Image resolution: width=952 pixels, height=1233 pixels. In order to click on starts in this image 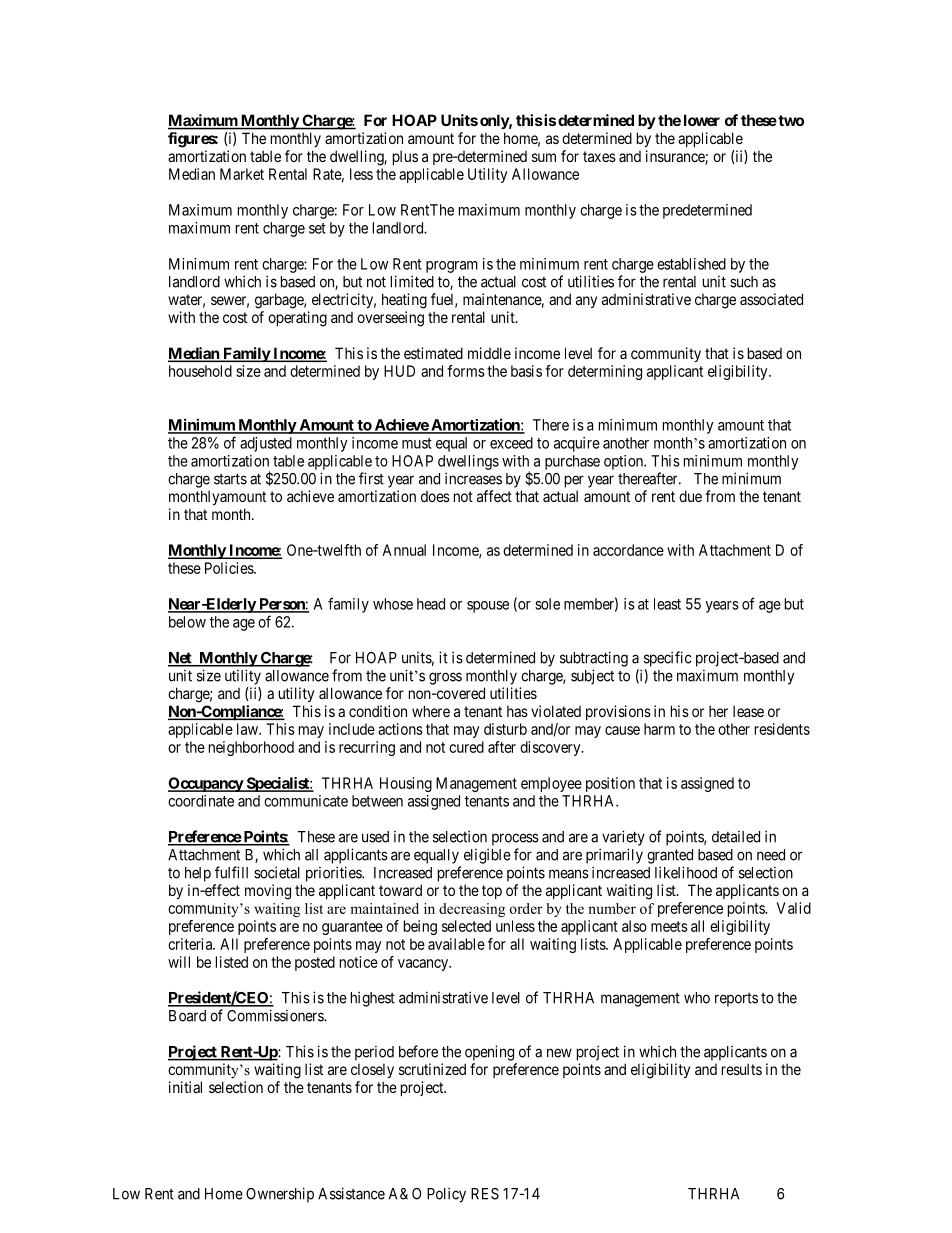, I will do `click(230, 479)`.
